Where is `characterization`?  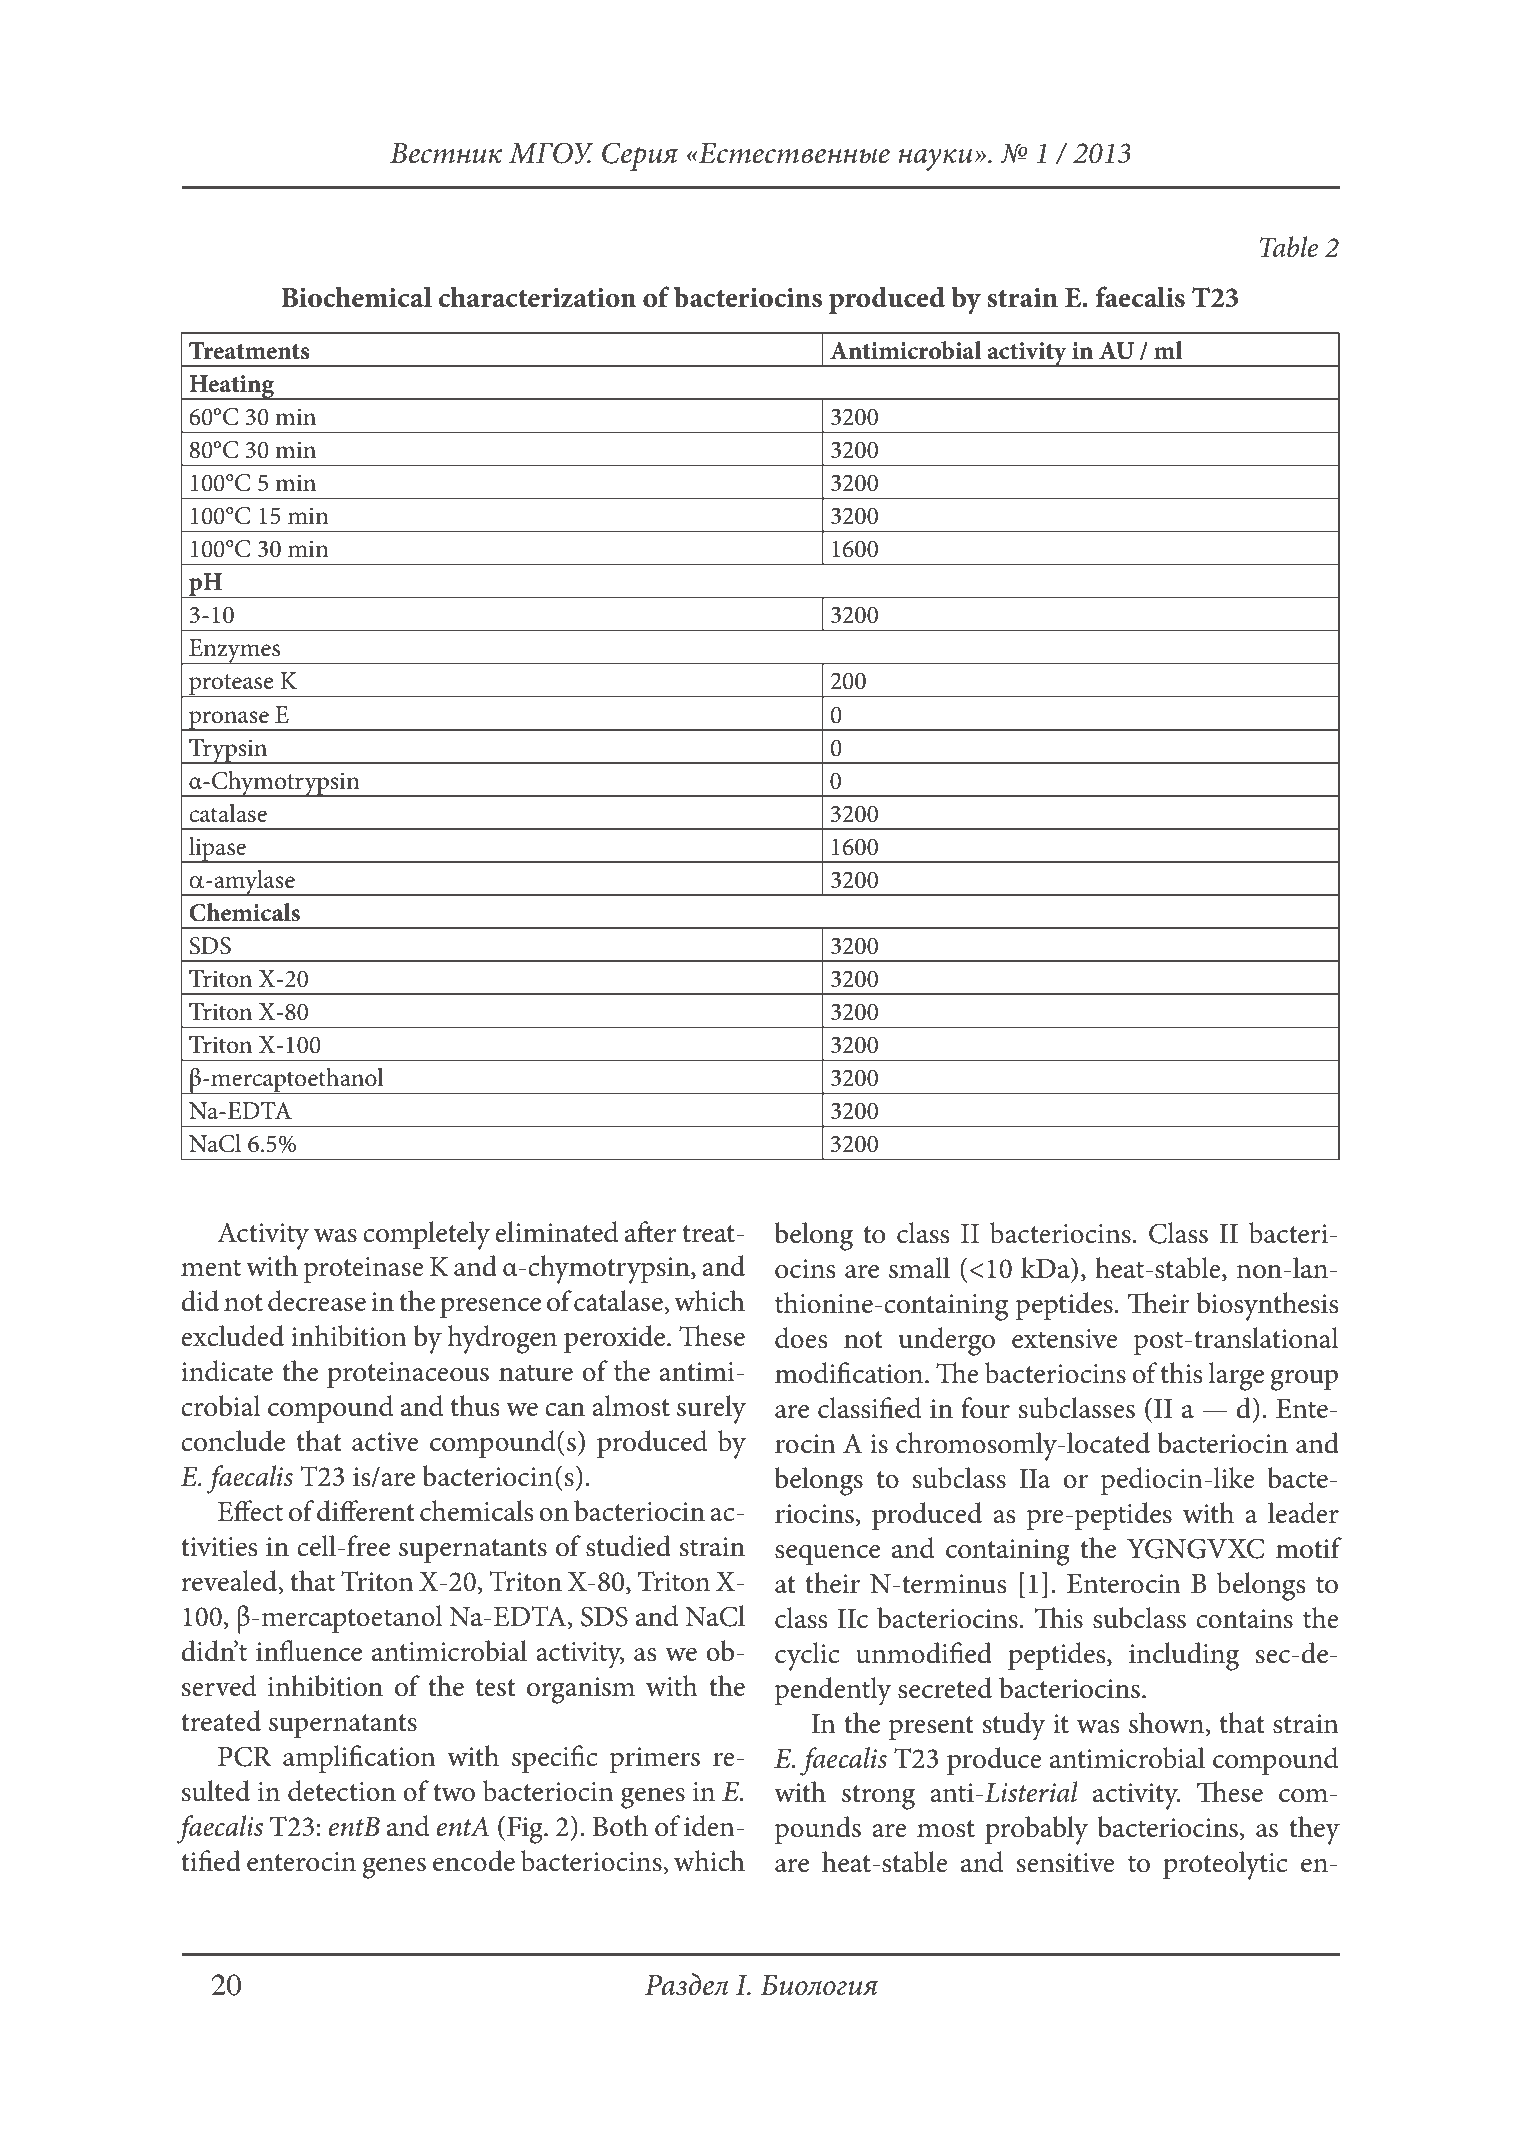 characterization is located at coordinates (537, 297).
